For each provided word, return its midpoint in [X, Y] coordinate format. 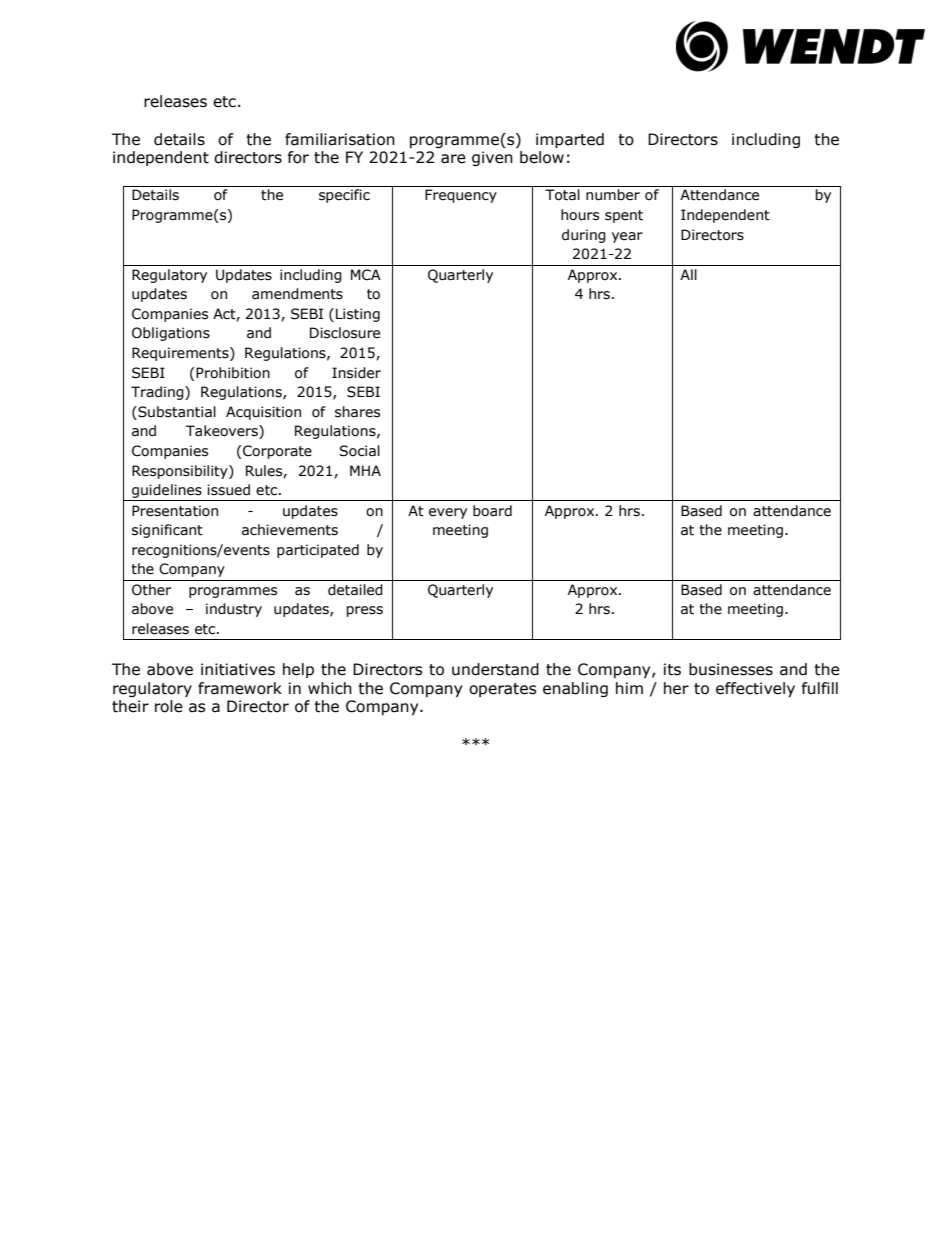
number [613, 195]
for [298, 157]
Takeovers [223, 432]
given [492, 158]
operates [503, 690]
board [492, 511]
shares [357, 412]
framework [240, 688]
